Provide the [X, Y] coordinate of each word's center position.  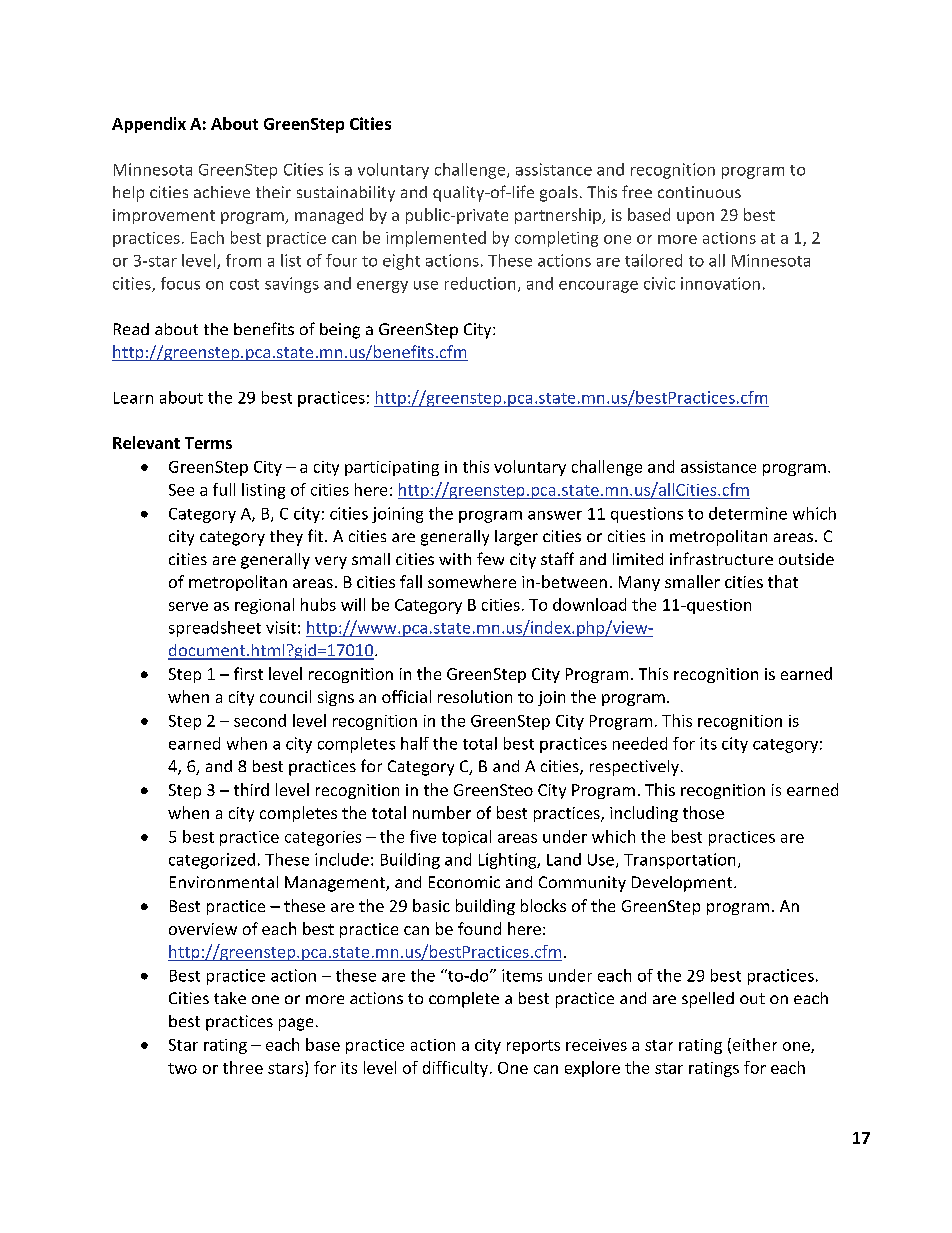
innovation [720, 283]
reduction [480, 283]
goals [559, 194]
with [455, 559]
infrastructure [721, 558]
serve [188, 606]
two [182, 1068]
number [442, 812]
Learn [133, 398]
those [703, 812]
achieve [222, 192]
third [251, 789]
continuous [699, 192]
